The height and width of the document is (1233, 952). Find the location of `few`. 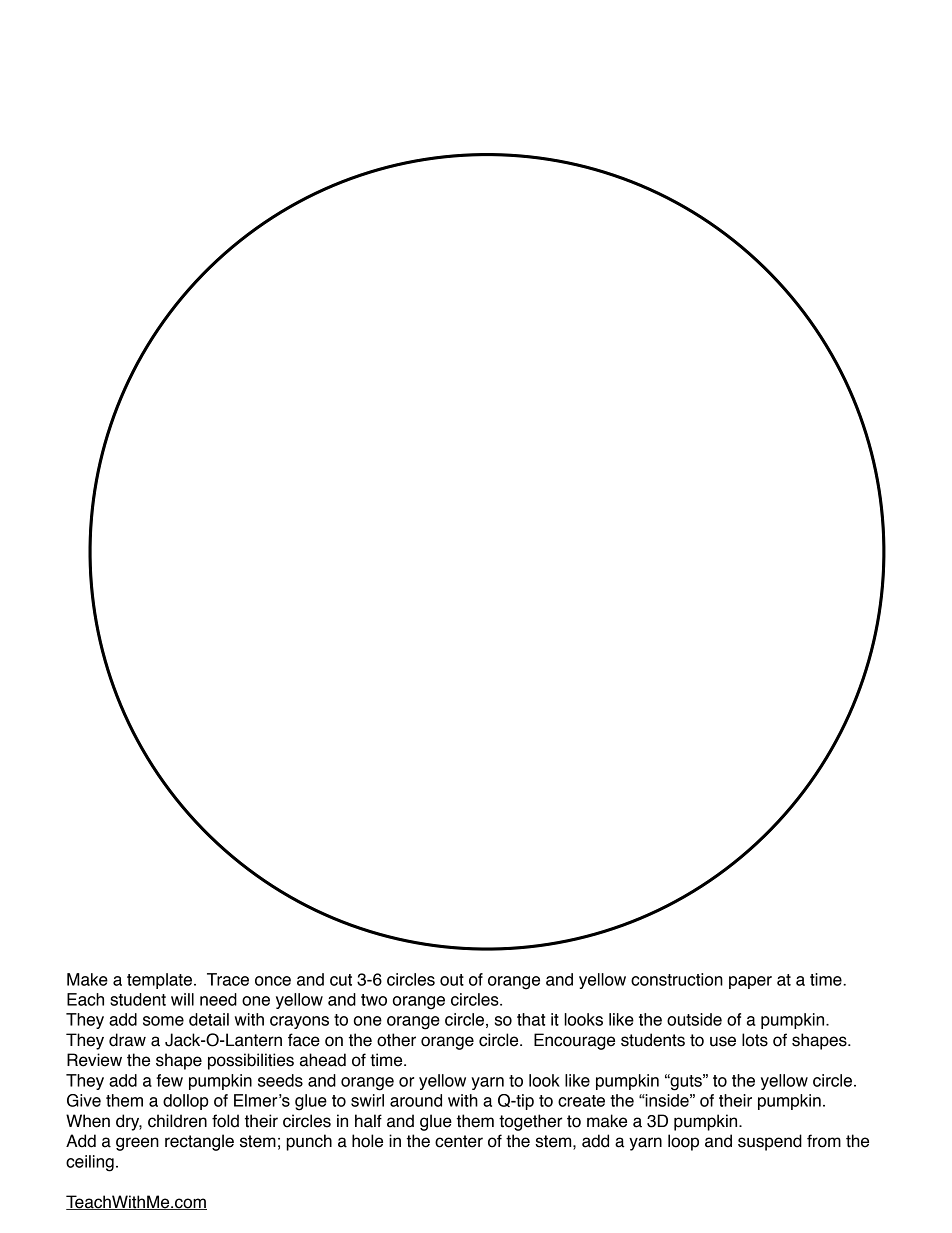

few is located at coordinates (169, 1080).
